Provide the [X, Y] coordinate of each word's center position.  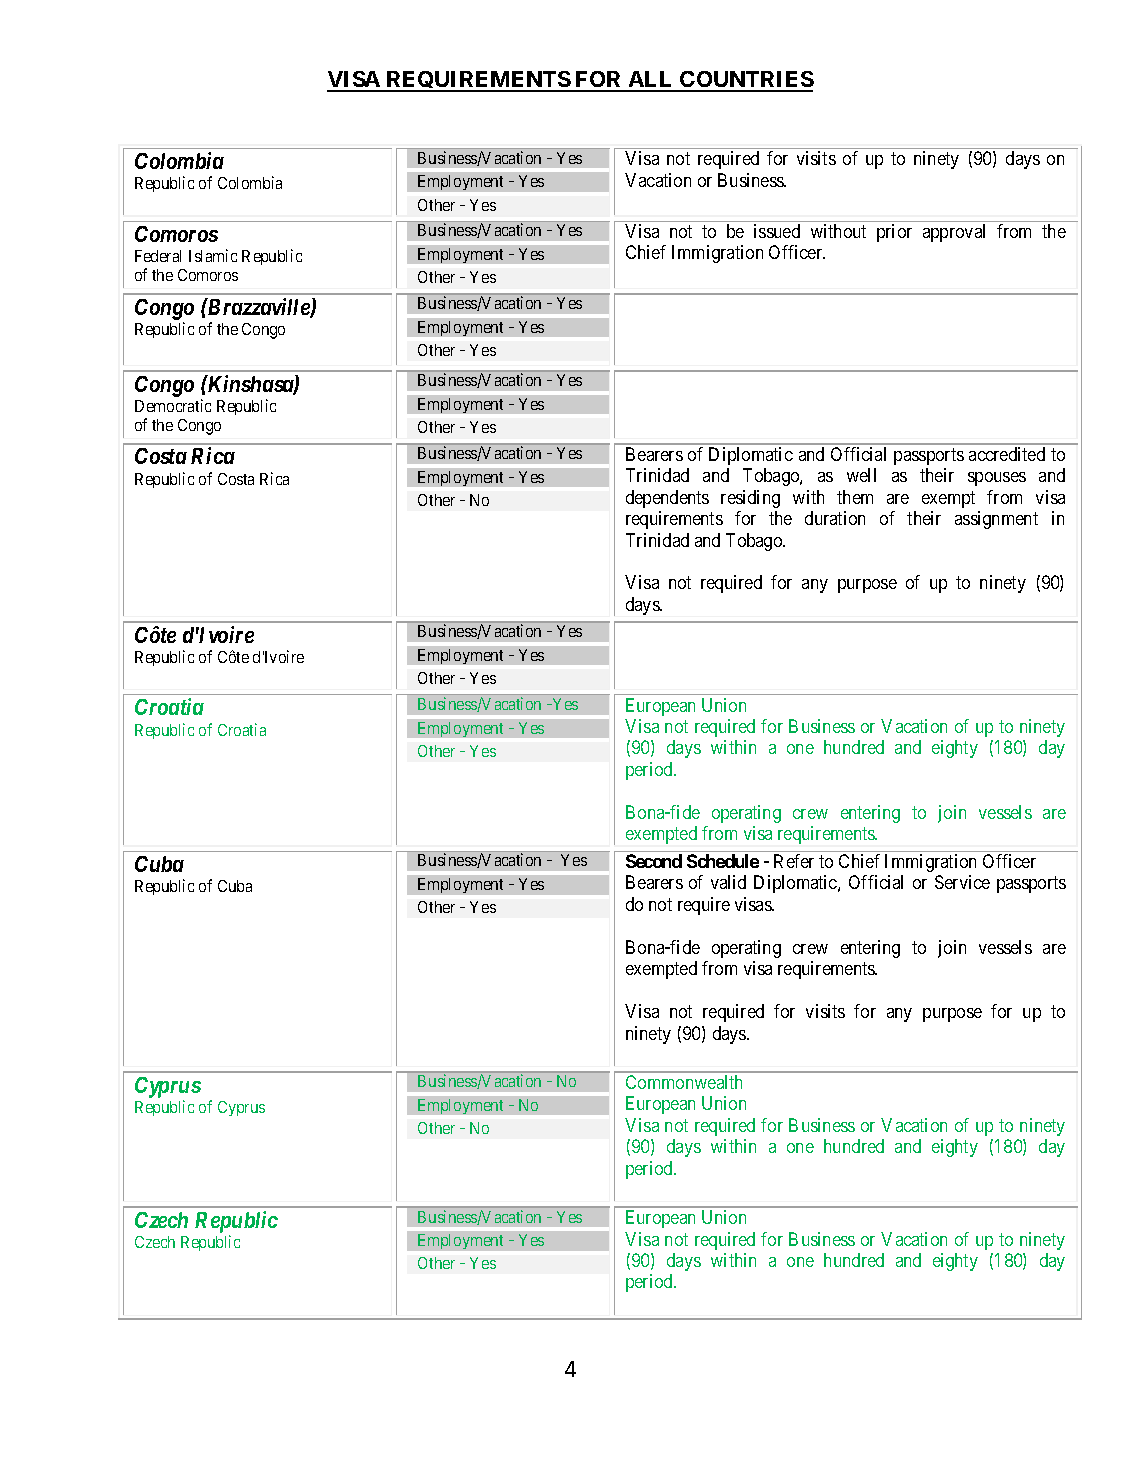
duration [835, 518]
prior [894, 233]
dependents [667, 499]
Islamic [213, 255]
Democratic [173, 405]
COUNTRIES [746, 81]
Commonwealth [684, 1082]
